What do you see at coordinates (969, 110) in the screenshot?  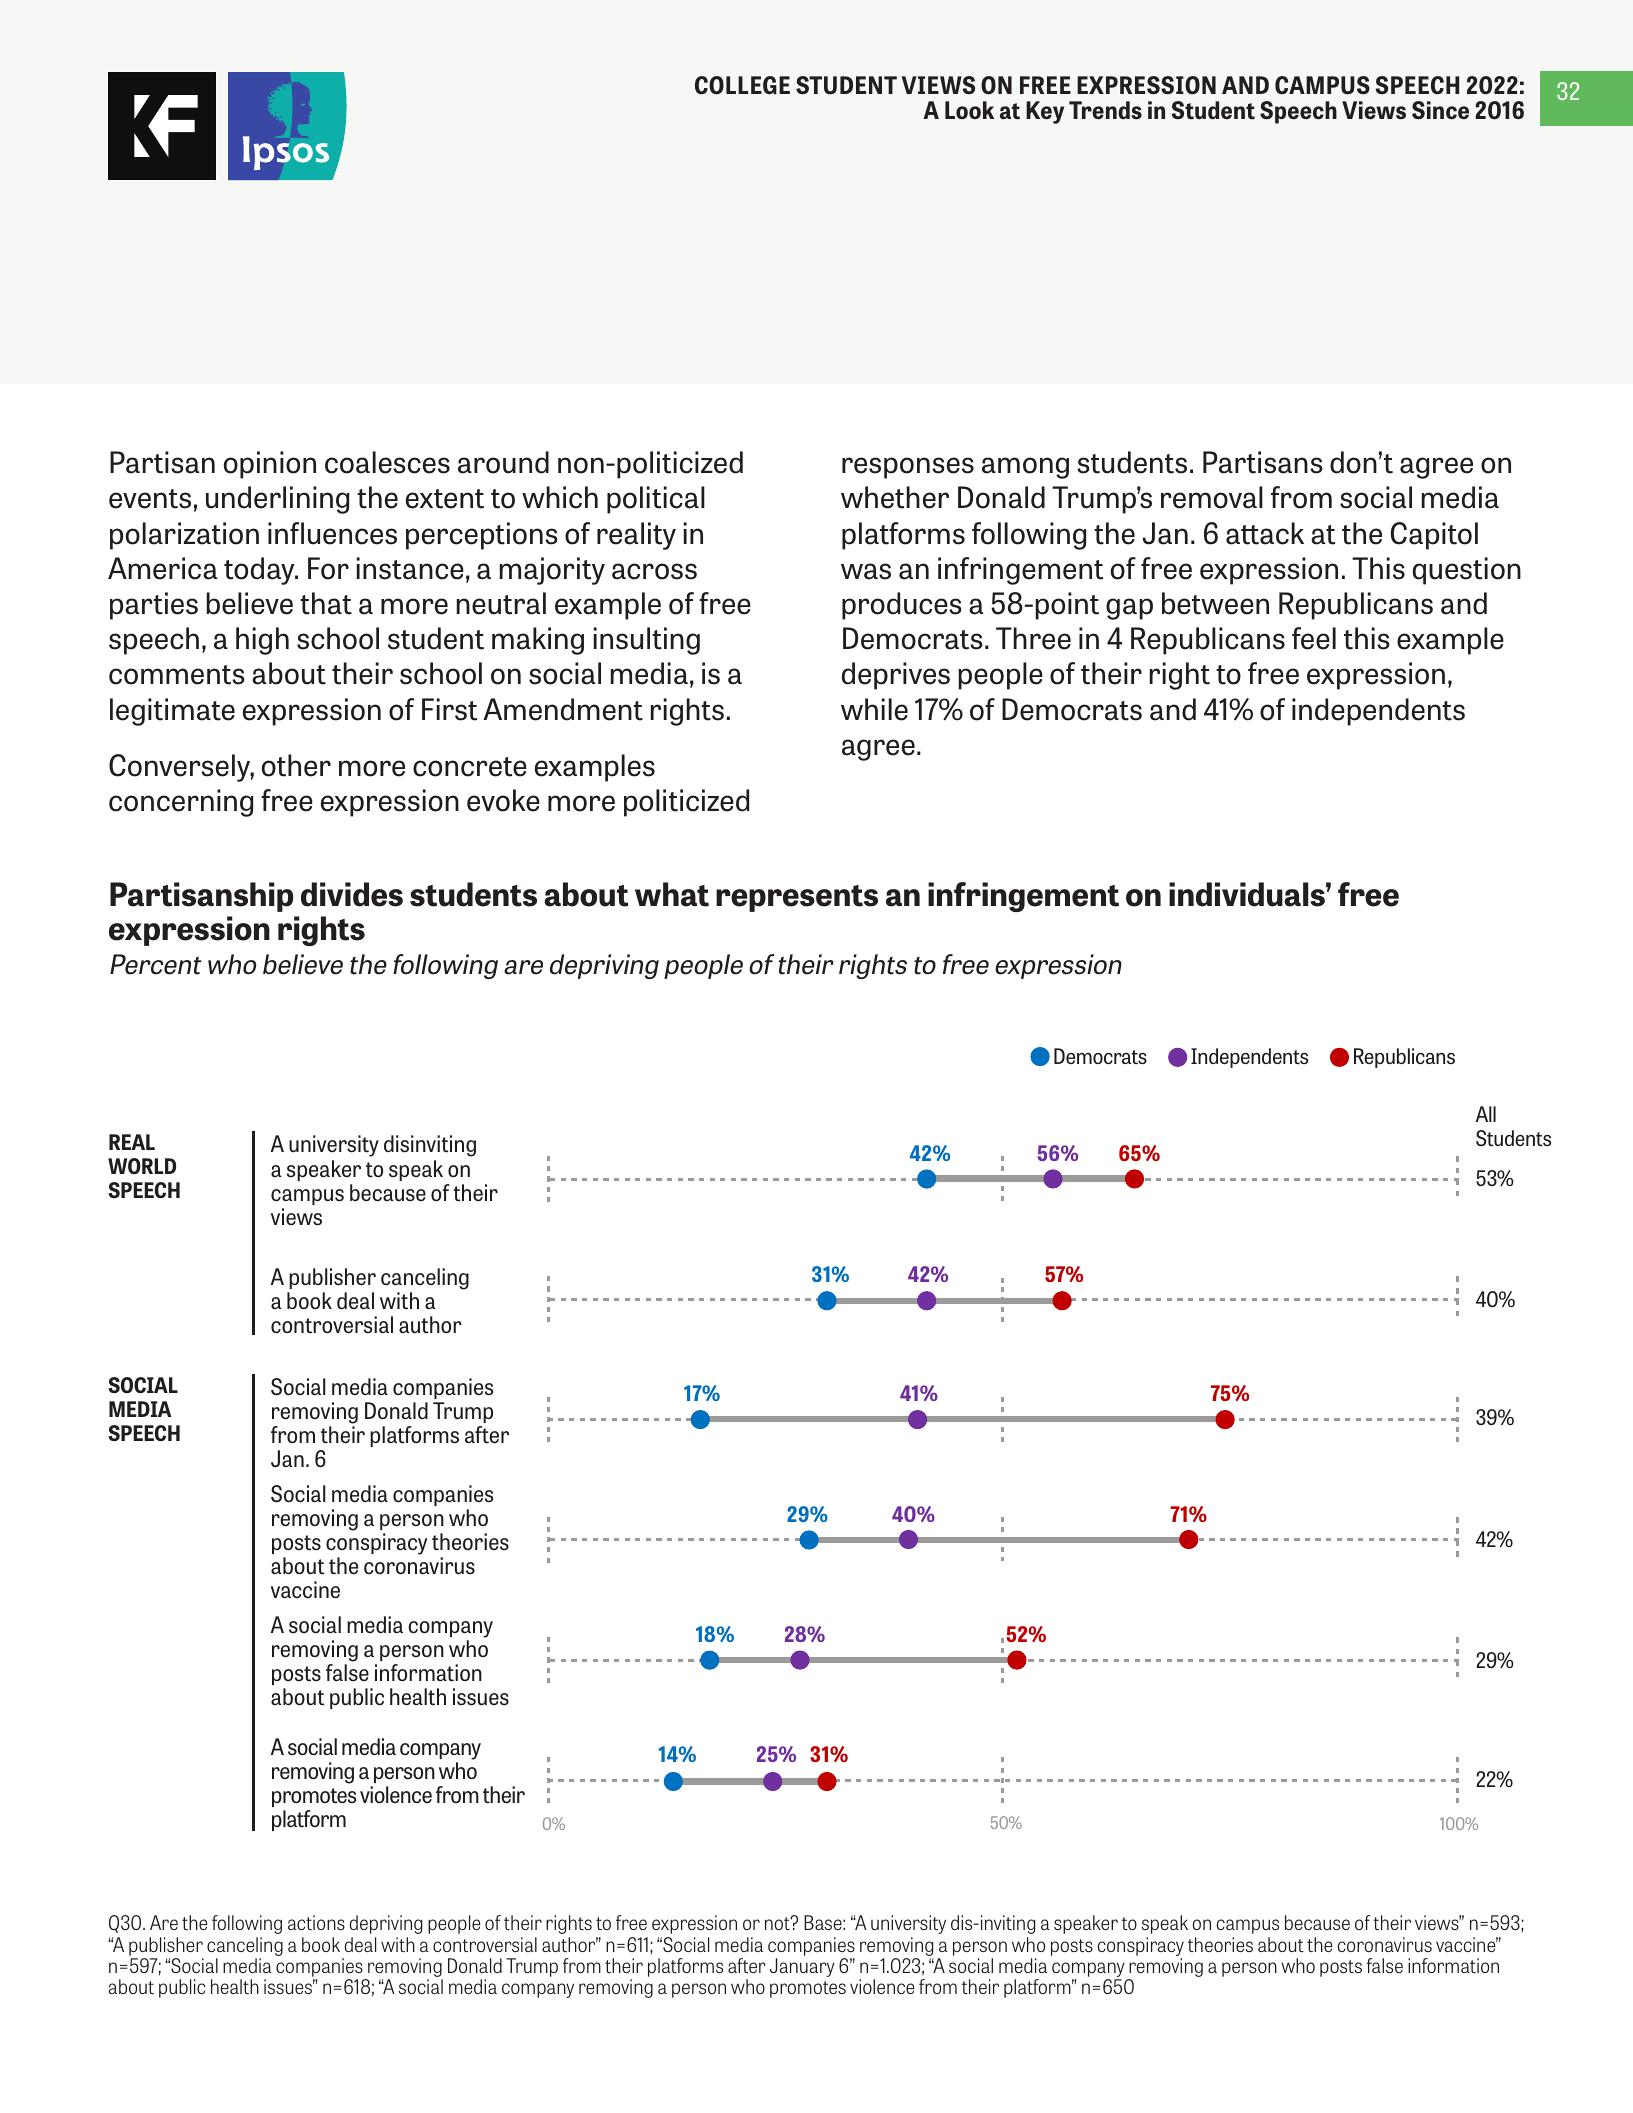 I see `Look` at bounding box center [969, 110].
